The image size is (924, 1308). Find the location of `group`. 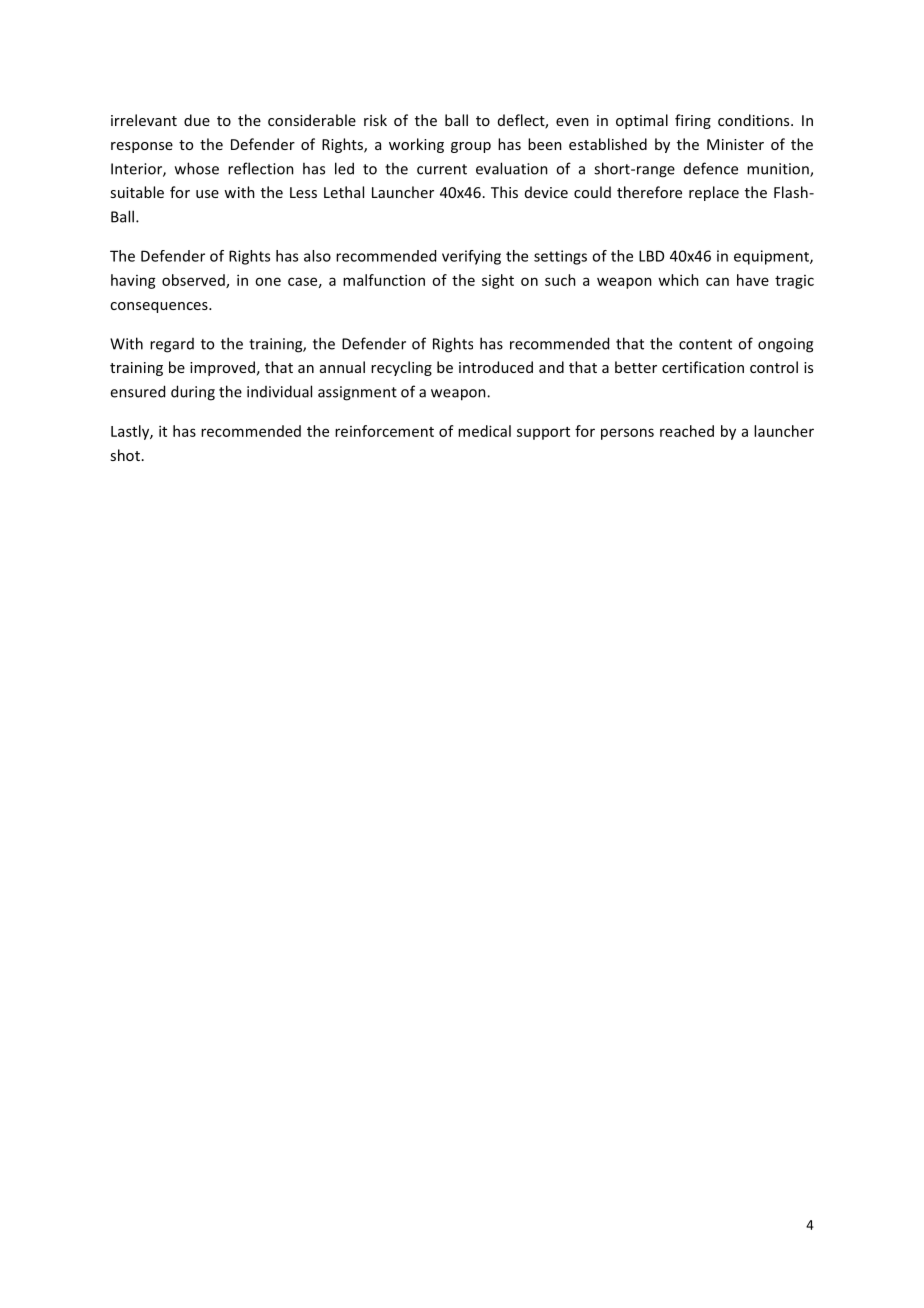

group is located at coordinates (471, 147).
